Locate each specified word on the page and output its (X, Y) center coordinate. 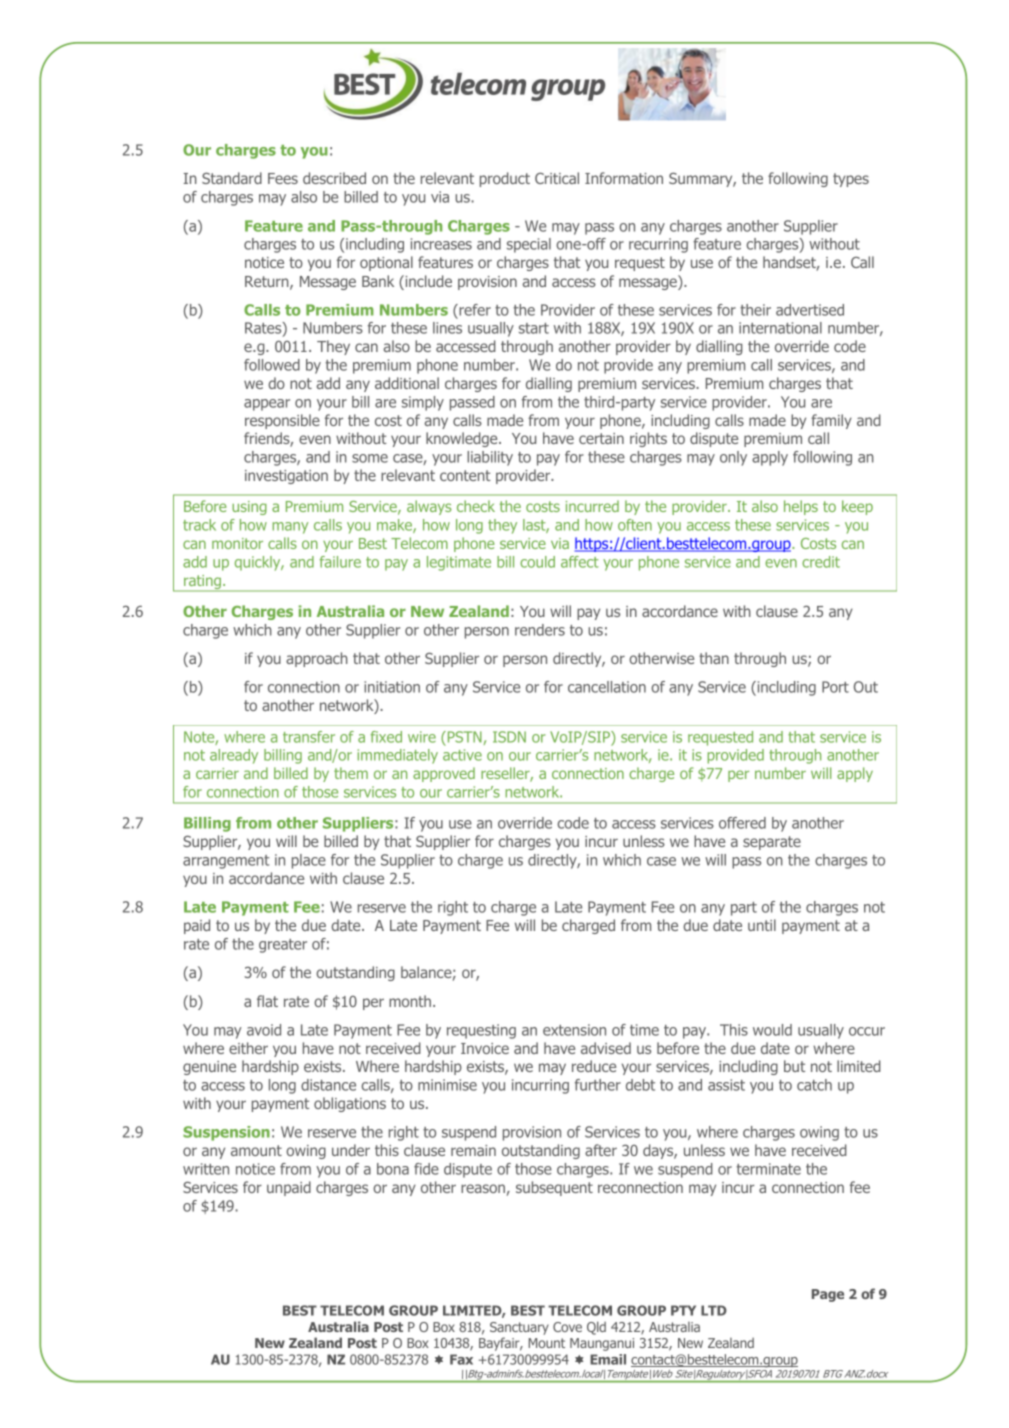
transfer (309, 737)
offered (742, 823)
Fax (461, 1359)
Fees (283, 178)
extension (574, 1030)
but (794, 1066)
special (529, 245)
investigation (286, 477)
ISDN (509, 737)
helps (801, 507)
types (851, 180)
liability (490, 458)
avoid (264, 1030)
